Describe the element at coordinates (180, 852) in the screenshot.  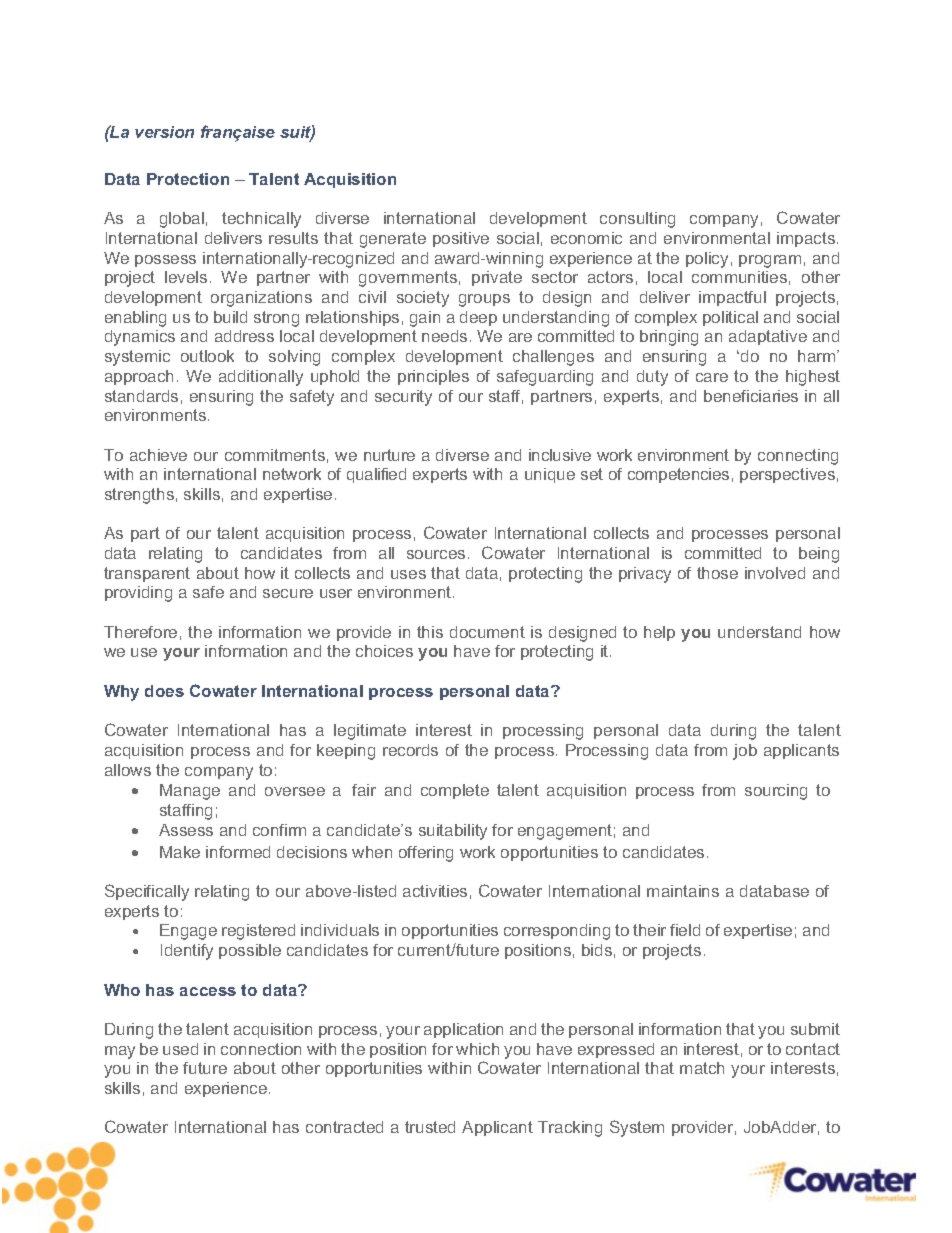
I see `Make` at that location.
